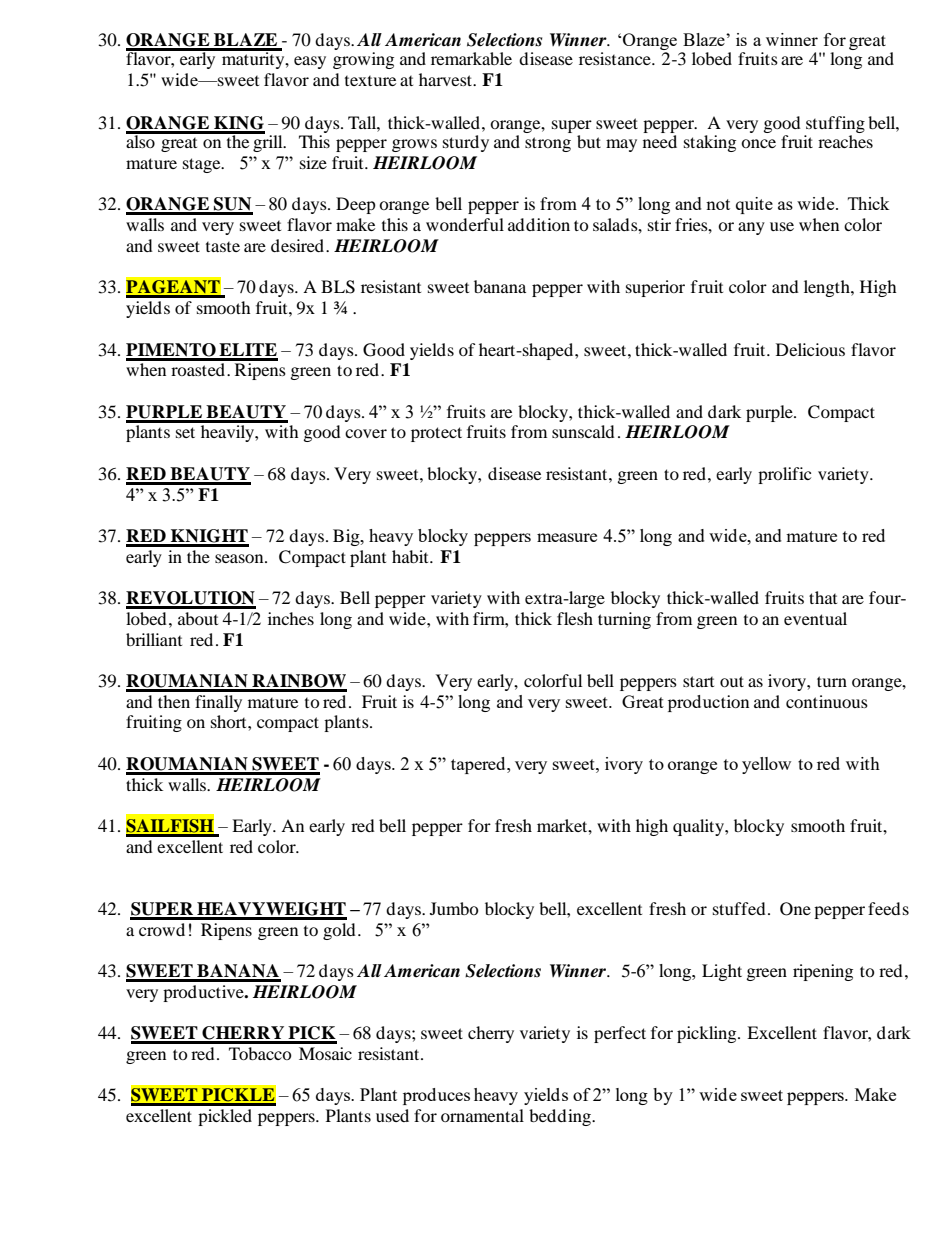 The image size is (952, 1233). I want to click on crowd, so click(162, 929).
